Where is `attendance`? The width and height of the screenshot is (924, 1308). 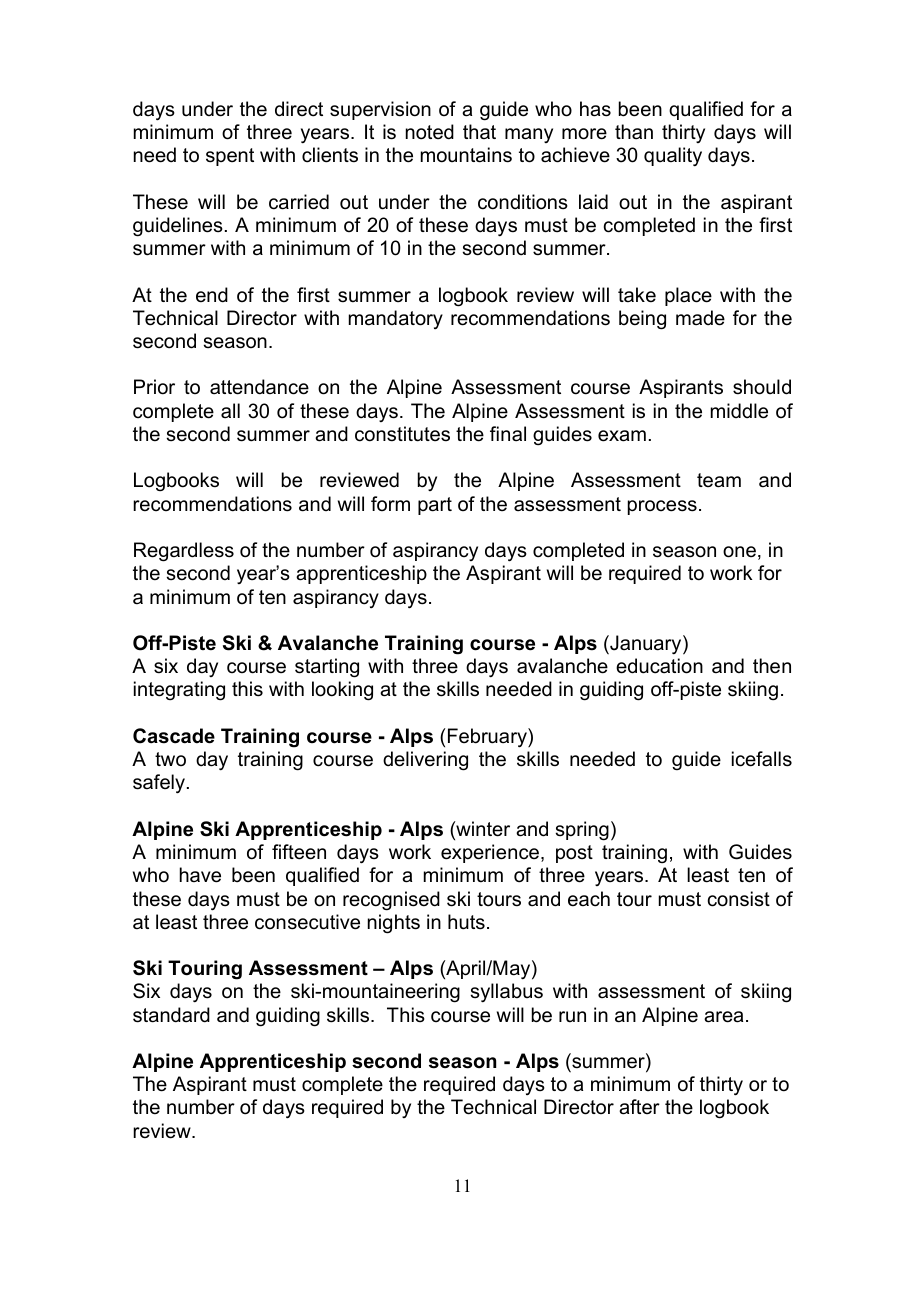 attendance is located at coordinates (259, 387).
